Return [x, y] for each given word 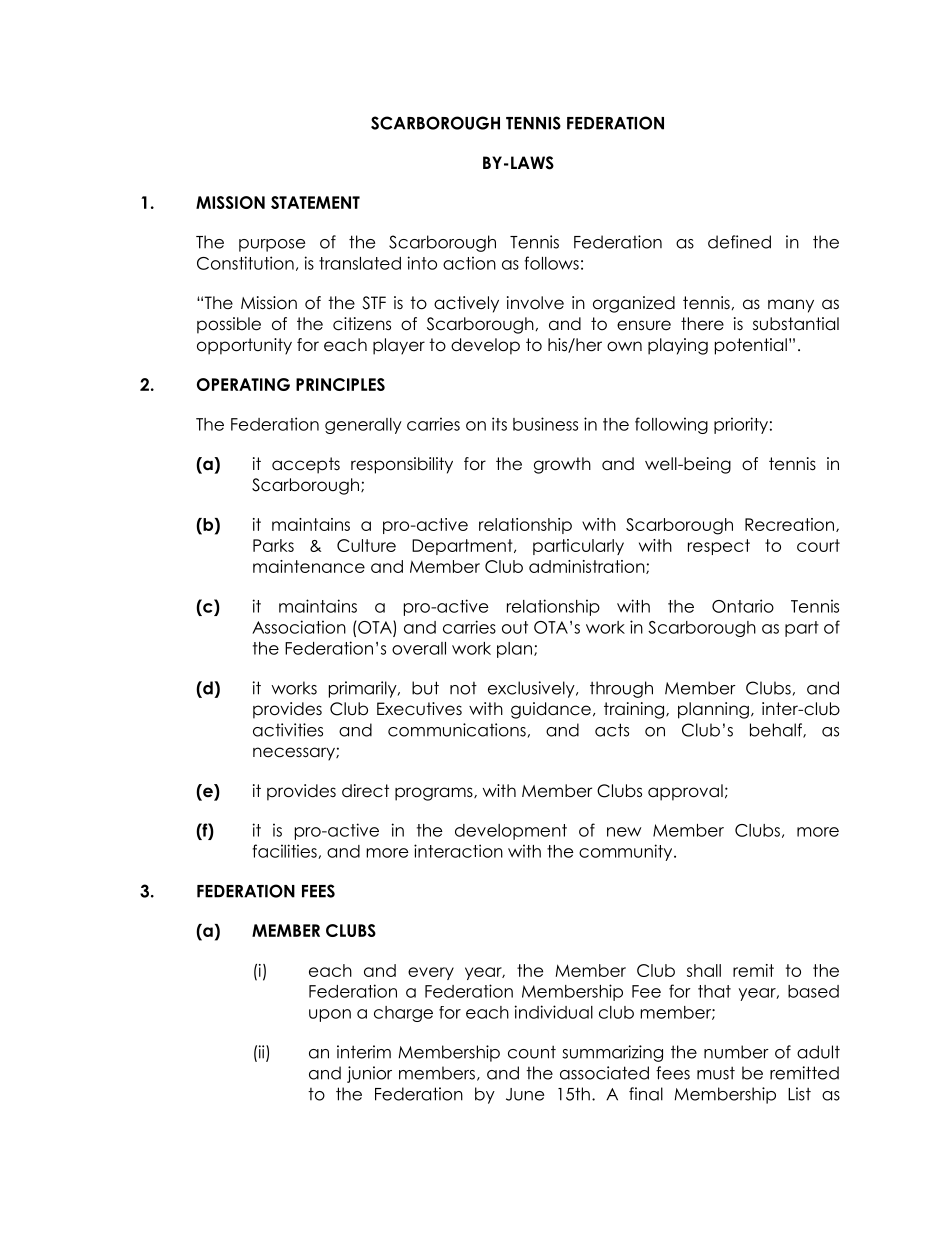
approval [685, 792]
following [671, 425]
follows [551, 263]
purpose [272, 245]
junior [369, 1074]
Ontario [743, 606]
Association [299, 627]
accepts [306, 465]
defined [739, 242]
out [515, 627]
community [627, 852]
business [545, 424]
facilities [285, 851]
